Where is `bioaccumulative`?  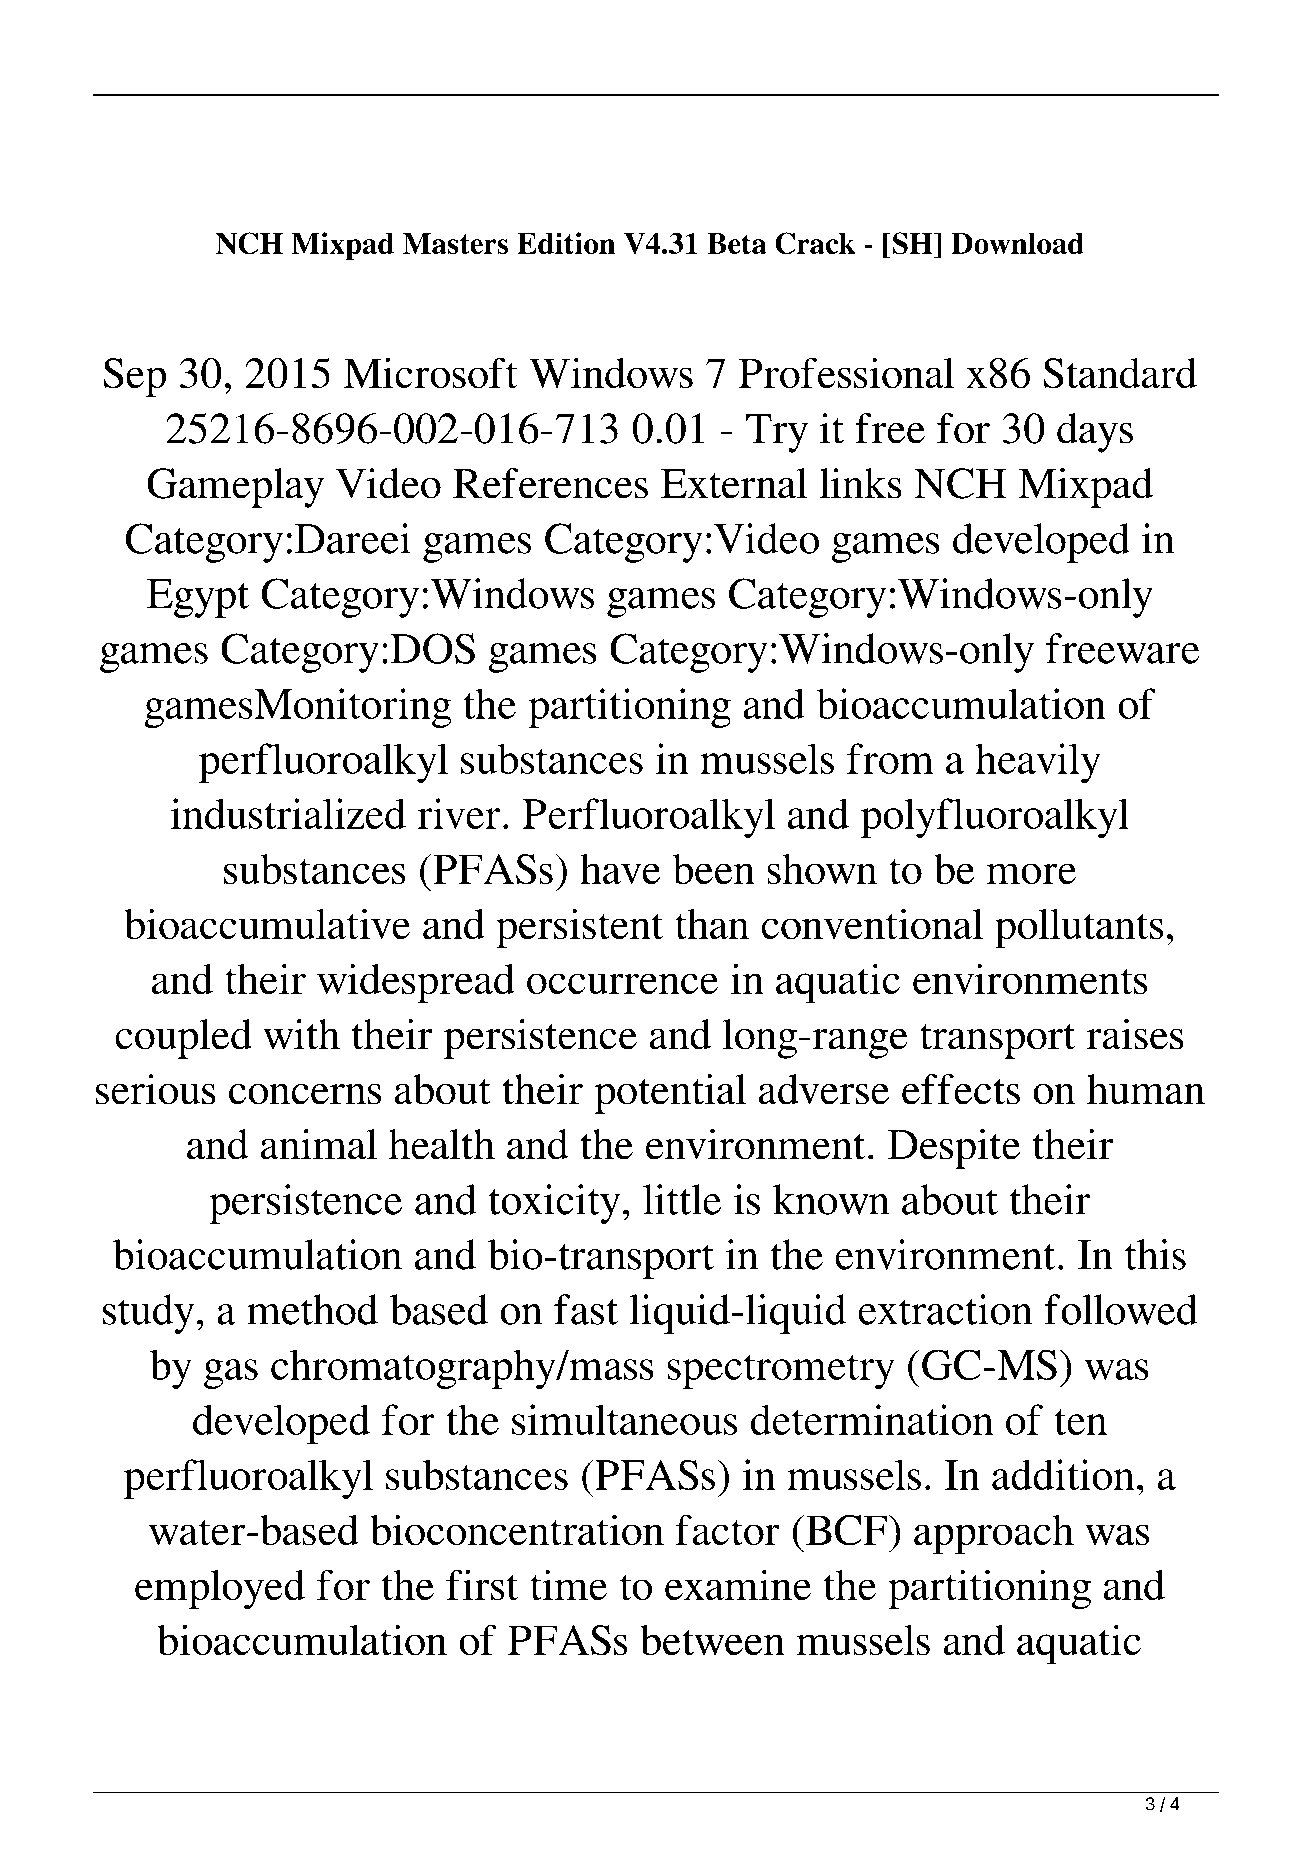 bioaccumulative is located at coordinates (267, 923).
